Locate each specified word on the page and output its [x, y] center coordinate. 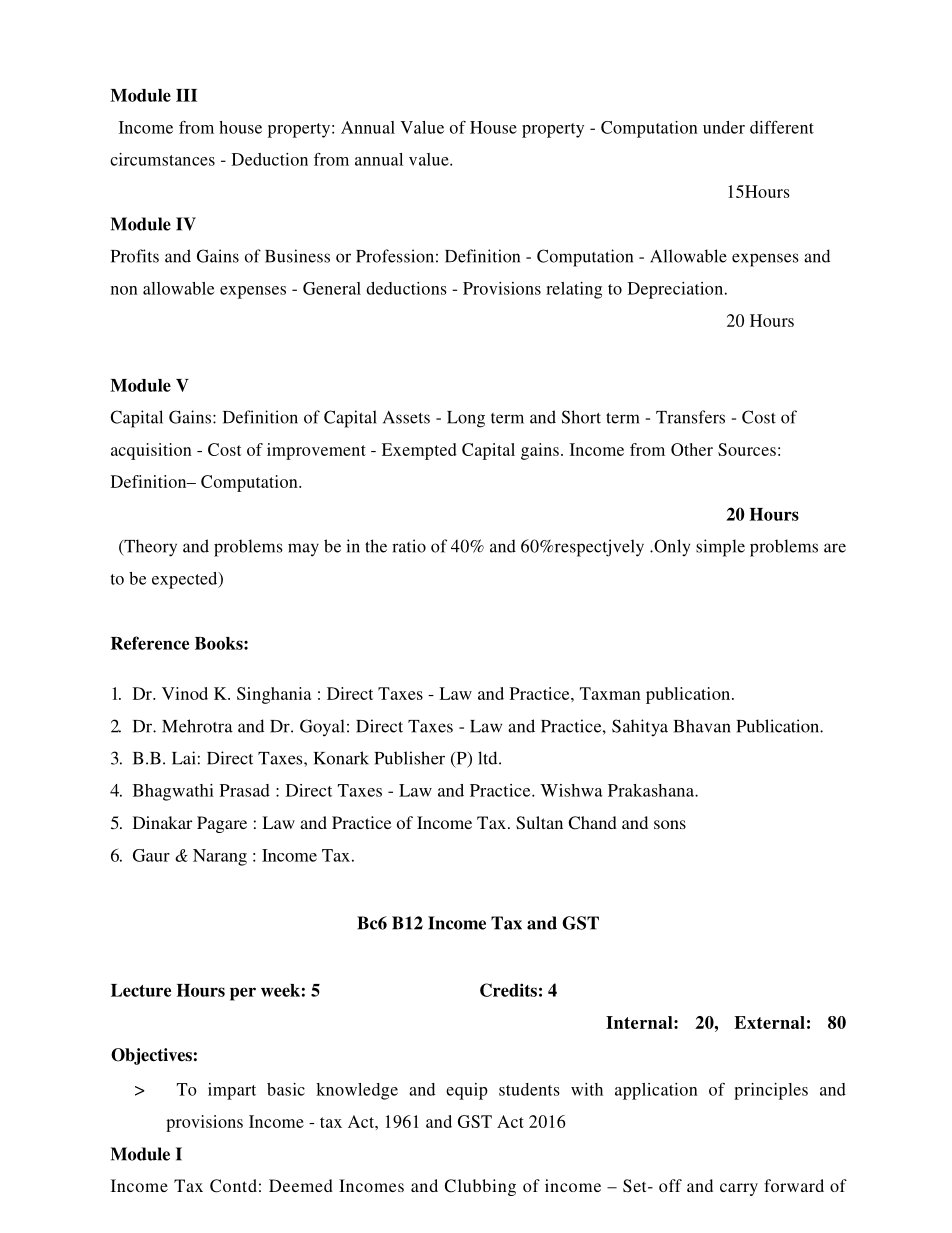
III [186, 95]
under [724, 127]
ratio [409, 546]
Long [466, 419]
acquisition [151, 451]
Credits [508, 990]
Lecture [141, 990]
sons [670, 824]
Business [297, 256]
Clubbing [480, 1187]
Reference [150, 643]
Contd [233, 1186]
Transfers [690, 417]
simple [720, 548]
